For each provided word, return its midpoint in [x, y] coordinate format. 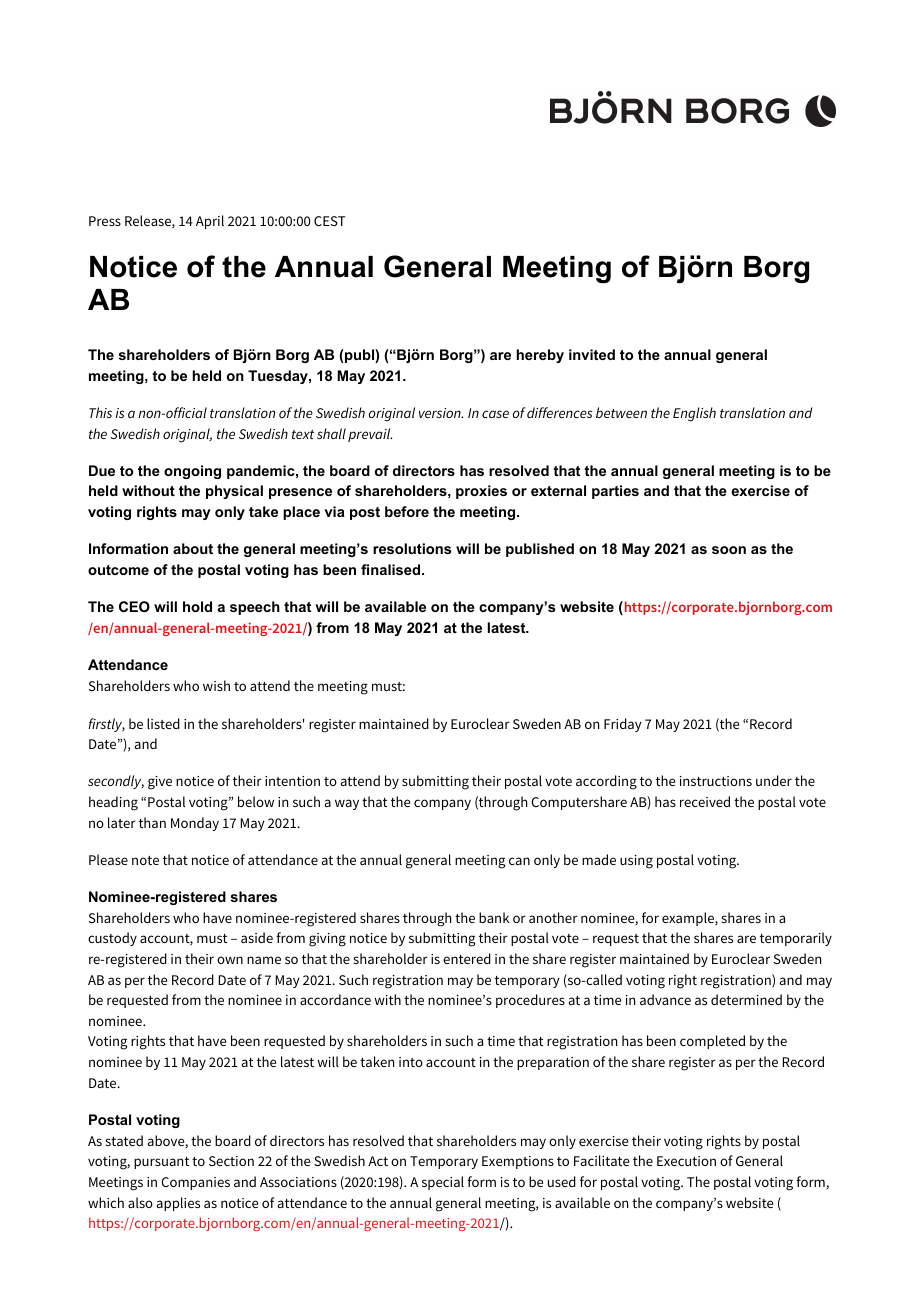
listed [163, 723]
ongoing [192, 472]
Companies [195, 1183]
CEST [329, 221]
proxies [481, 492]
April [210, 222]
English [694, 414]
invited [592, 354]
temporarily [796, 939]
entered [467, 958]
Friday [623, 725]
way [347, 804]
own [230, 960]
